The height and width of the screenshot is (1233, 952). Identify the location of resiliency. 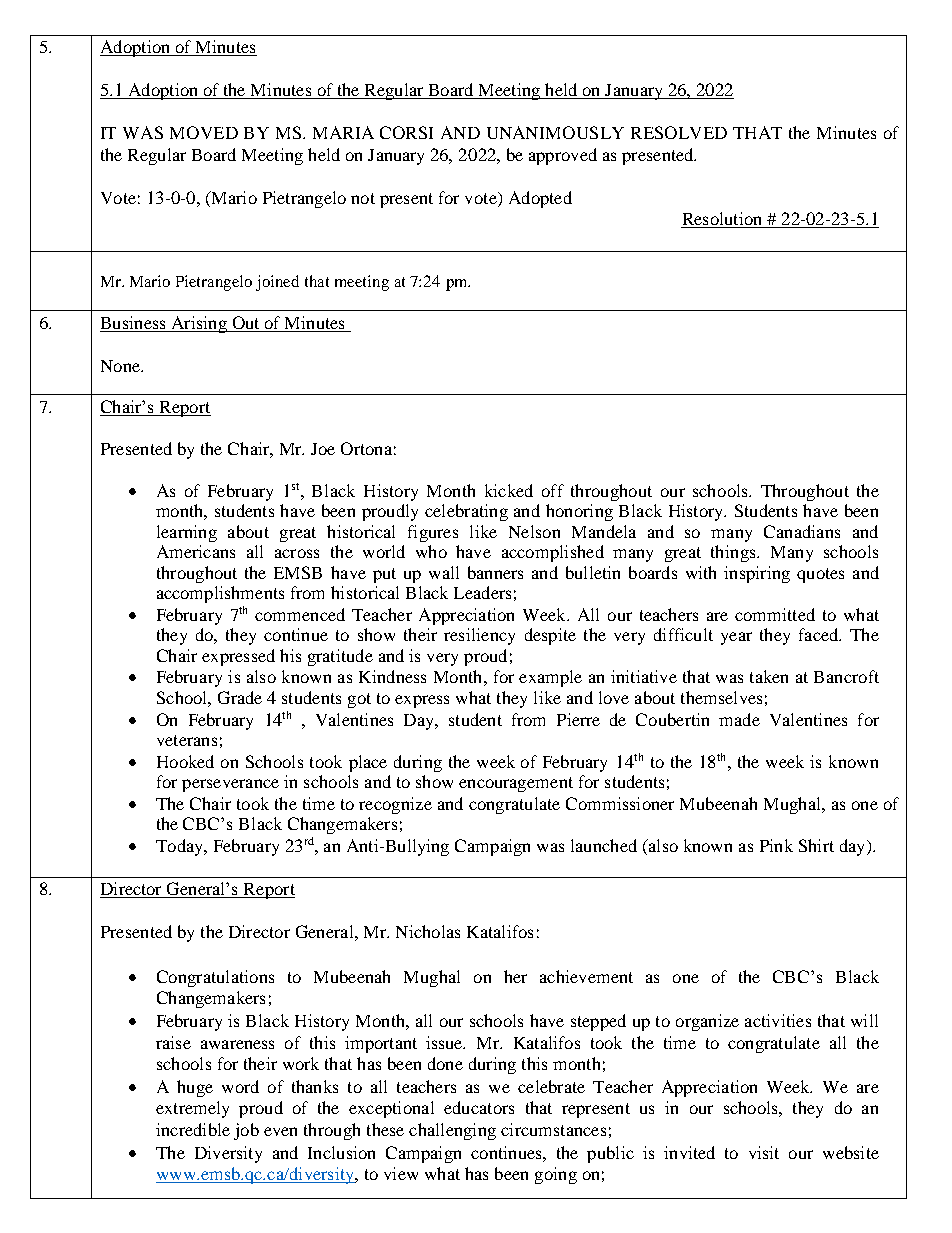
(479, 636).
